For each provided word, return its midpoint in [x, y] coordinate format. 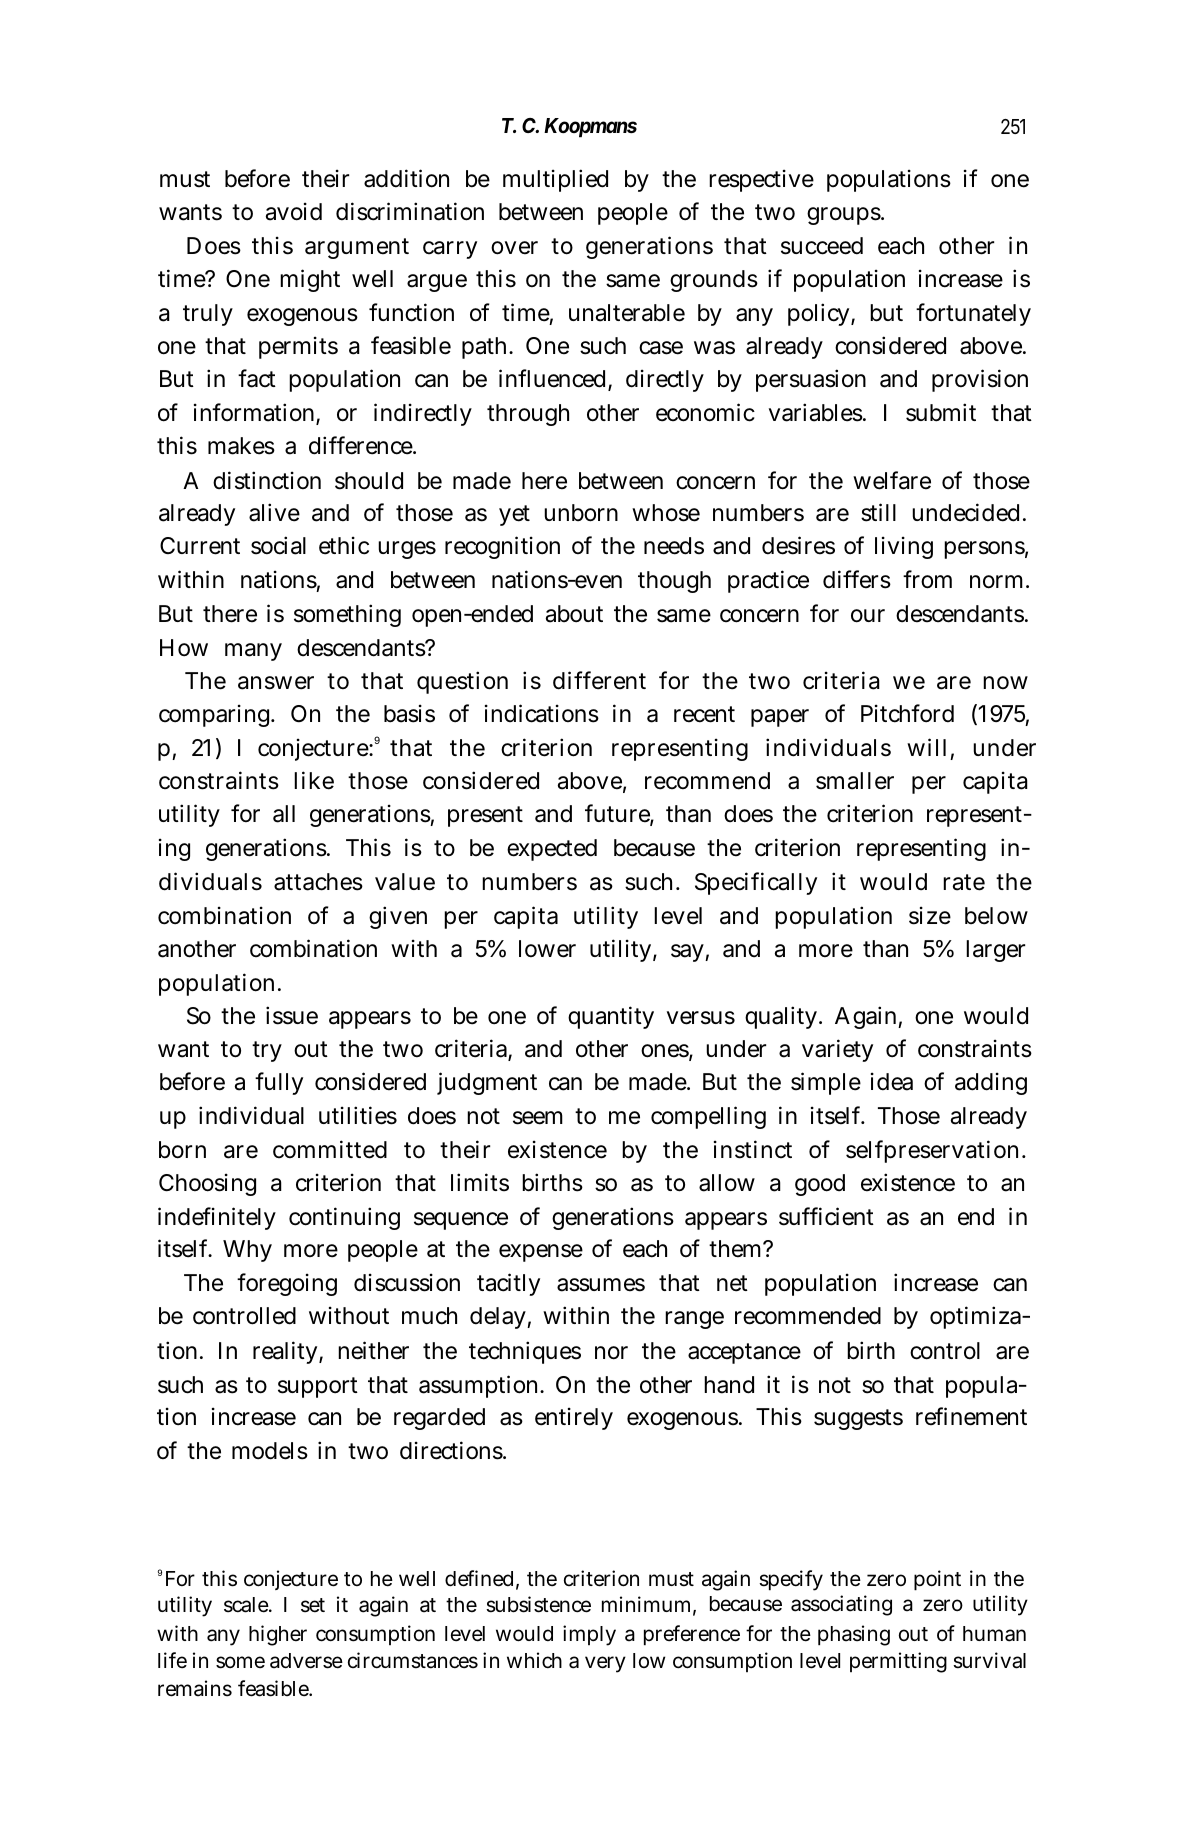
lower [547, 949]
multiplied [555, 180]
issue [292, 1016]
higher [278, 1635]
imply [589, 1635]
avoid [294, 211]
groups [845, 216]
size [930, 915]
